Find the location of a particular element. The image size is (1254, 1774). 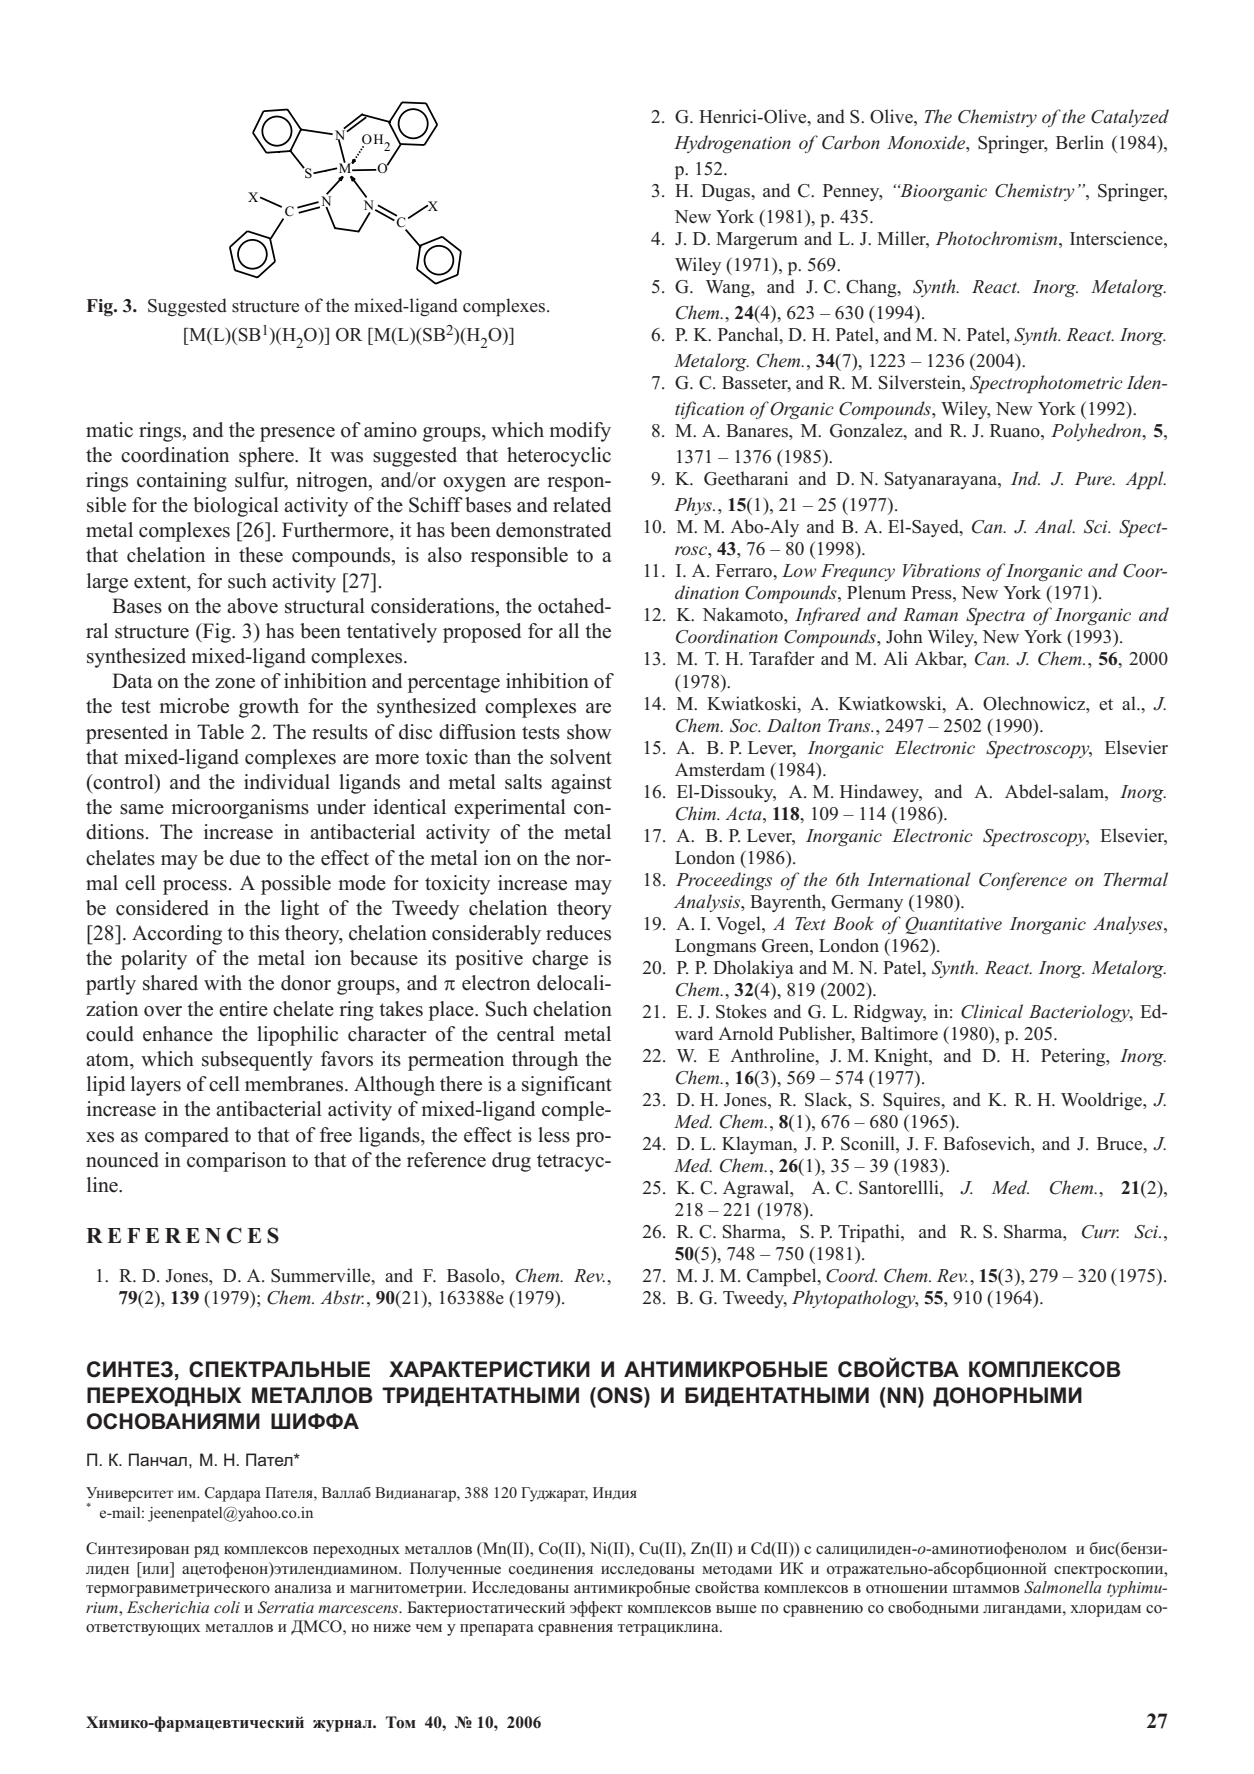

Chim is located at coordinates (697, 813).
